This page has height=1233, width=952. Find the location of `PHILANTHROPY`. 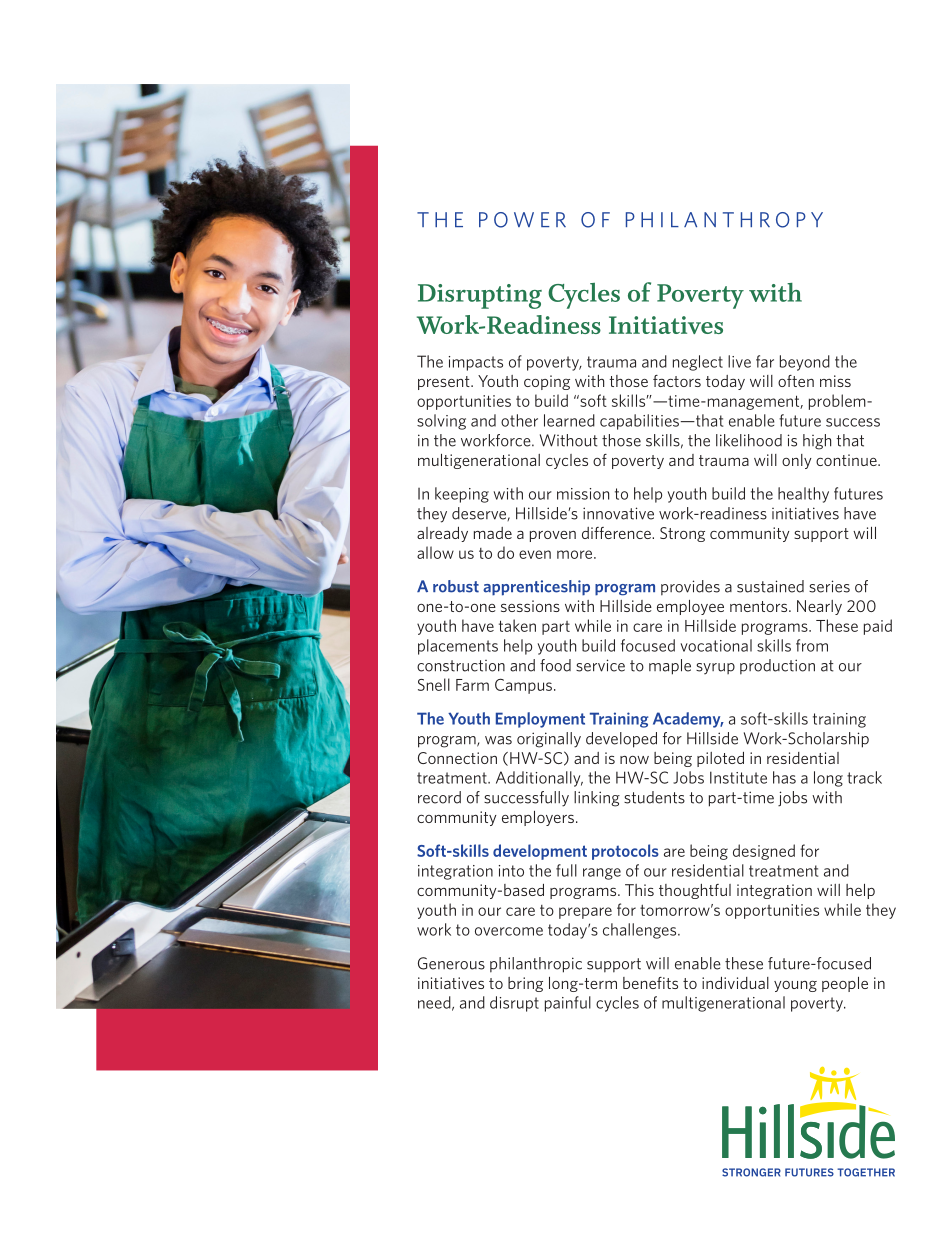

PHILANTHROPY is located at coordinates (724, 220).
